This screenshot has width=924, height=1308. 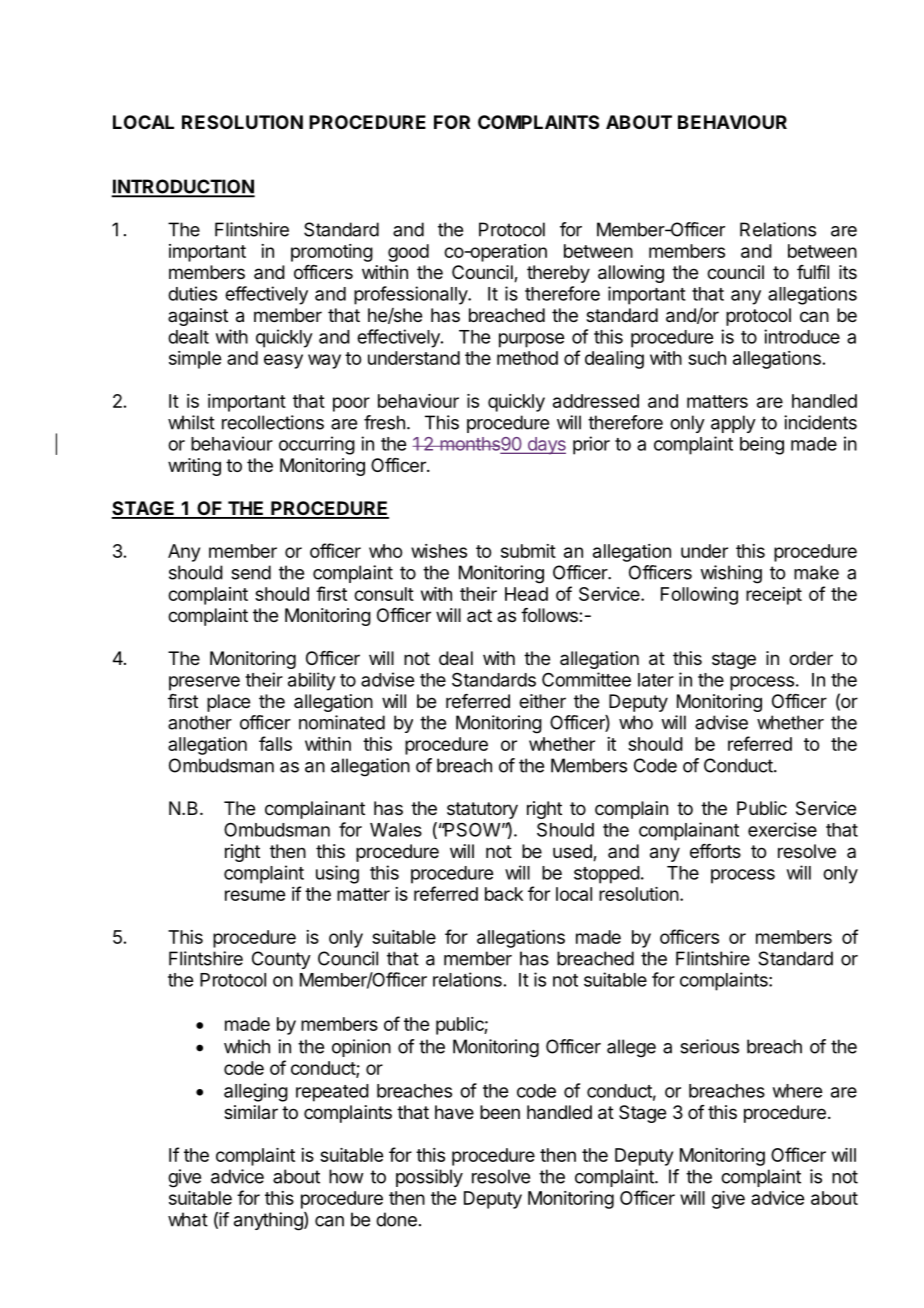 What do you see at coordinates (558, 274) in the screenshot?
I see `thereby` at bounding box center [558, 274].
